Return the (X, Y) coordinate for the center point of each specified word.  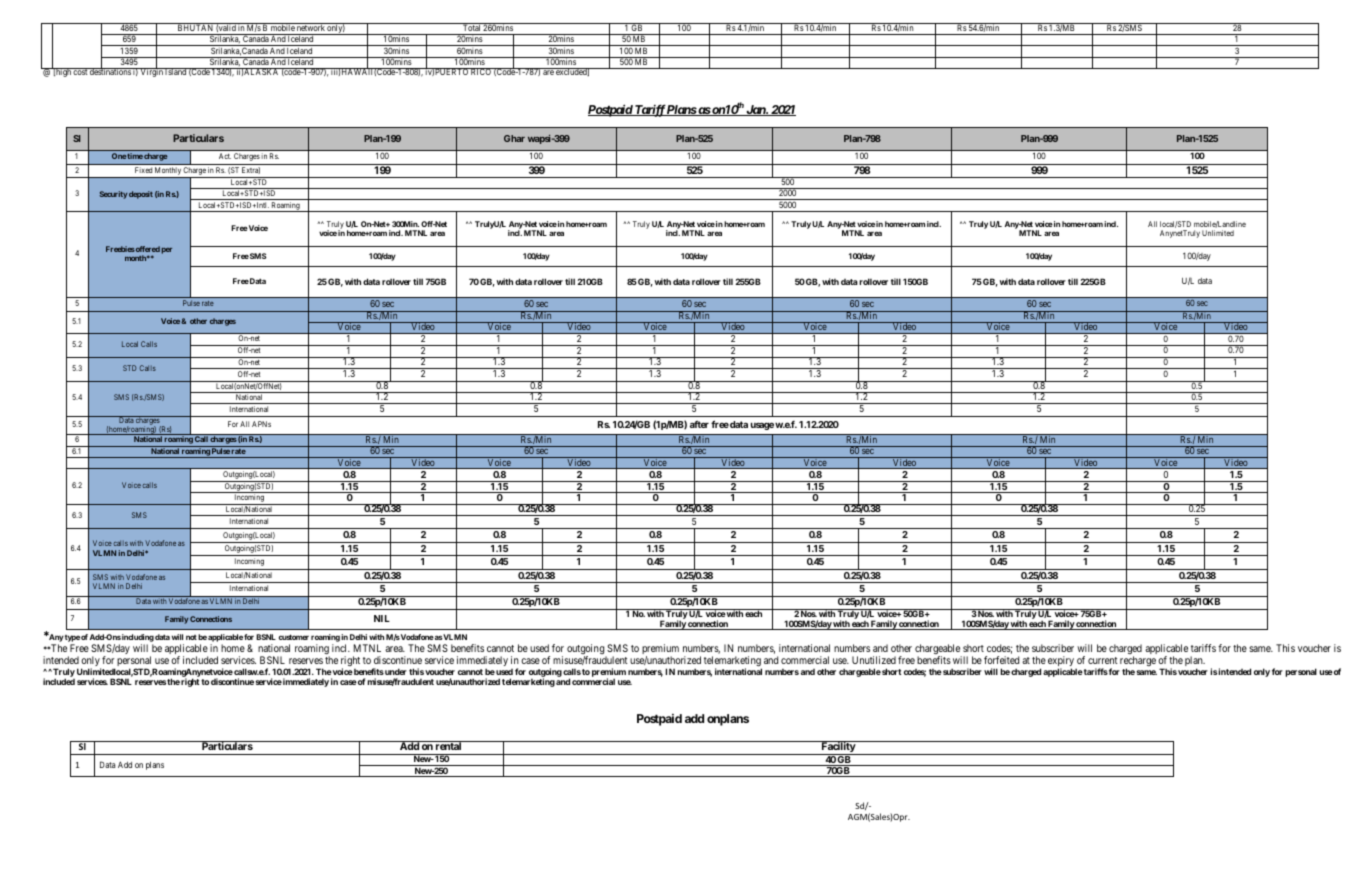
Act (225, 156)
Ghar (514, 138)
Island (176, 71)
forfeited (1001, 660)
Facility (838, 748)
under (395, 671)
